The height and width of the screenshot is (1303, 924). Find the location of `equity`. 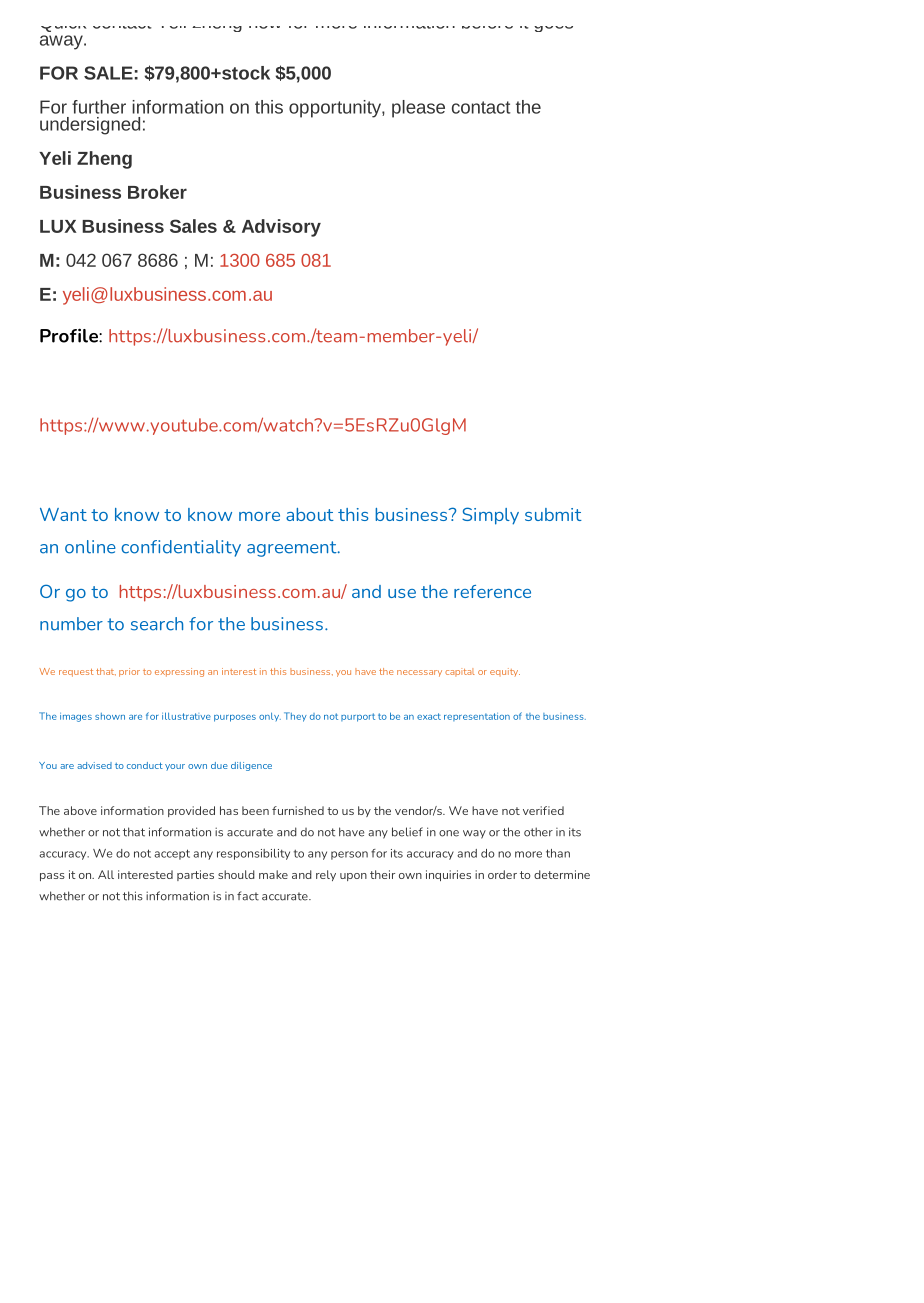

equity is located at coordinates (505, 672).
